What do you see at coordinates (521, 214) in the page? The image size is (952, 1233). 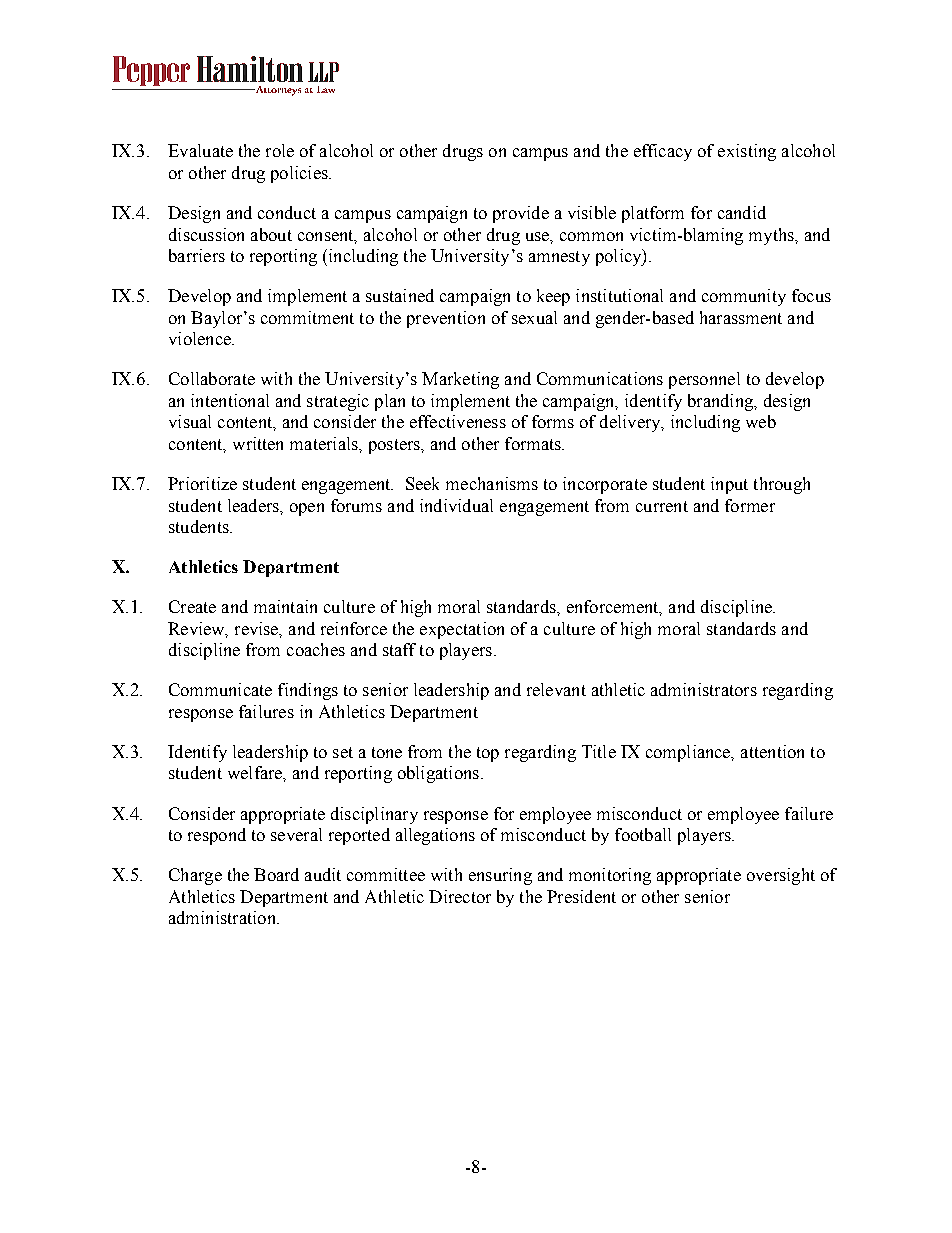 I see `provide` at bounding box center [521, 214].
